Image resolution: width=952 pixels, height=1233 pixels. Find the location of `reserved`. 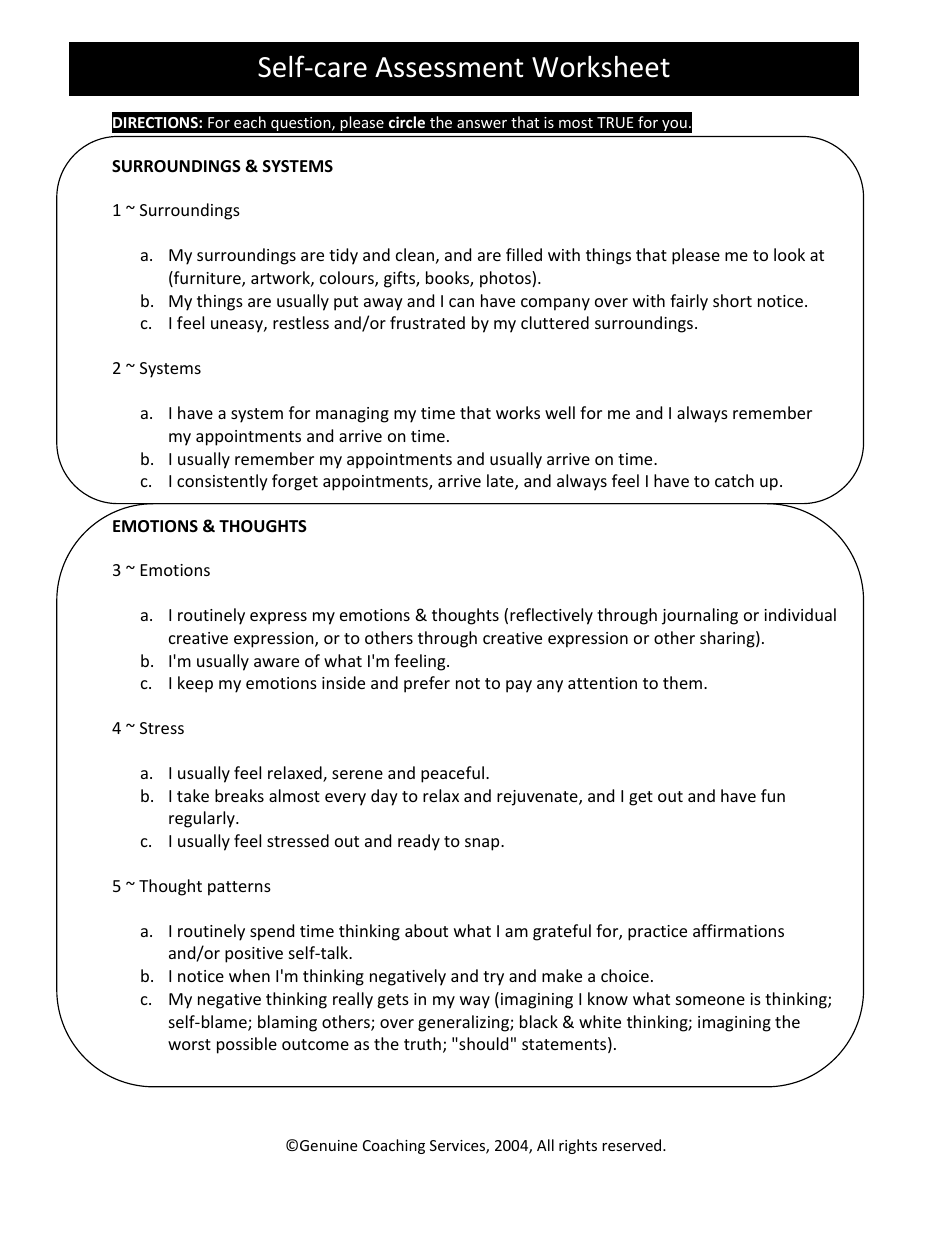

reserved is located at coordinates (633, 1145).
